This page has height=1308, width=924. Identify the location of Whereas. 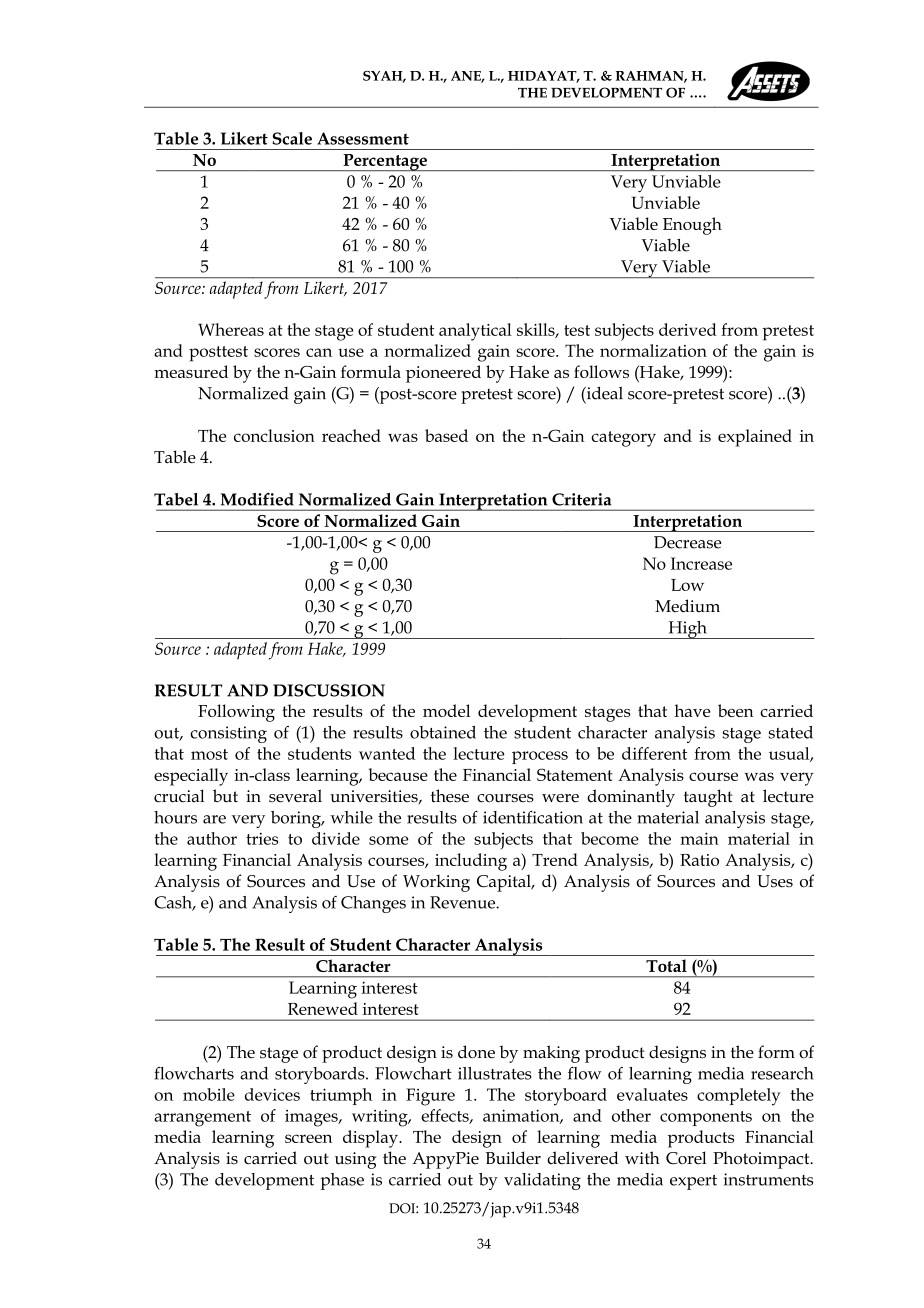
(231, 329).
